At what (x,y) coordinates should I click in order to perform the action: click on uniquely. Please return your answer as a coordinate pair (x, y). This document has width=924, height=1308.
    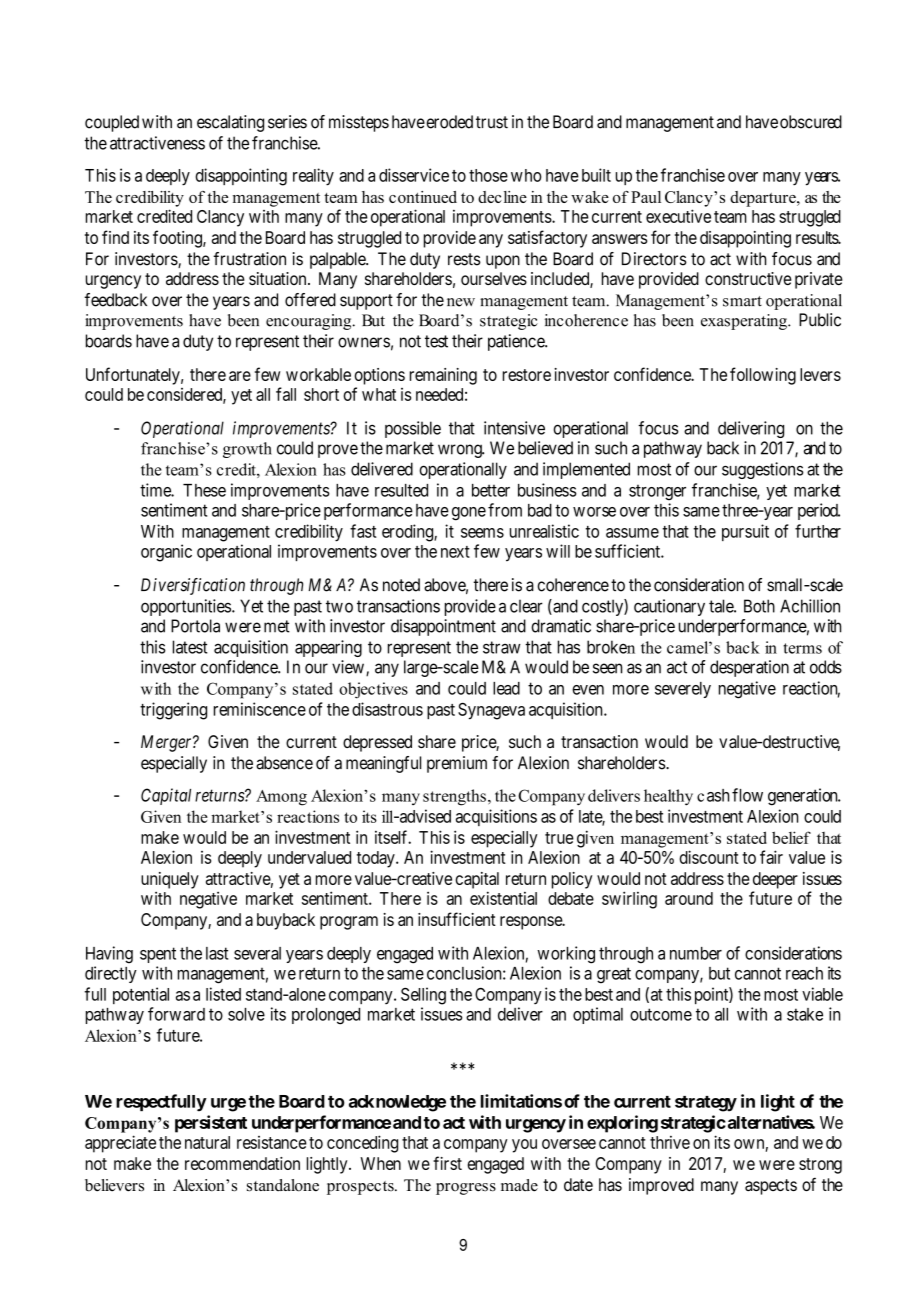
    Looking at the image, I should click on (170, 880).
